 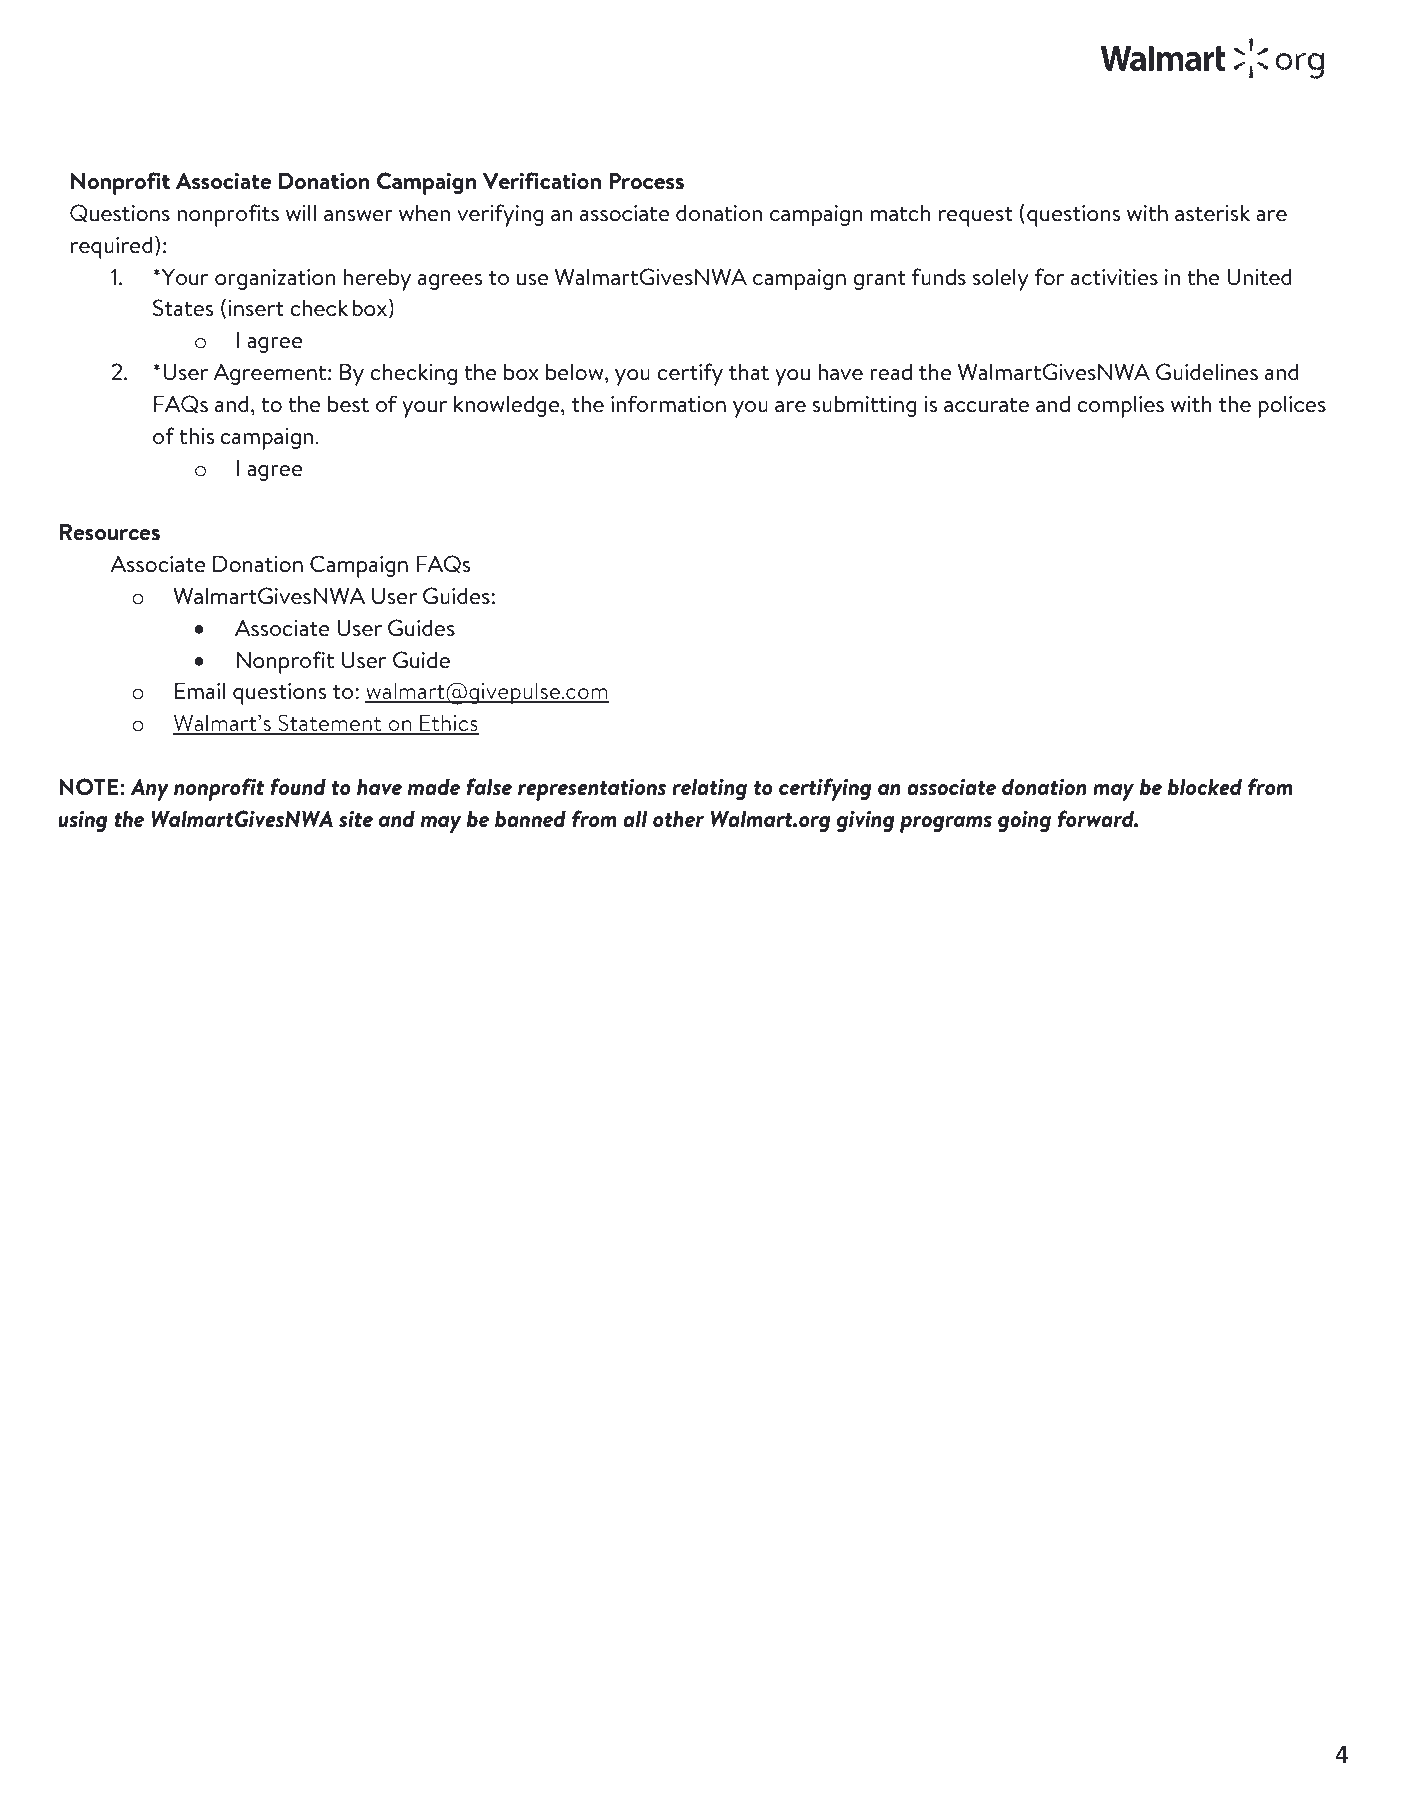 What do you see at coordinates (1212, 213) in the image?
I see `asterisk` at bounding box center [1212, 213].
